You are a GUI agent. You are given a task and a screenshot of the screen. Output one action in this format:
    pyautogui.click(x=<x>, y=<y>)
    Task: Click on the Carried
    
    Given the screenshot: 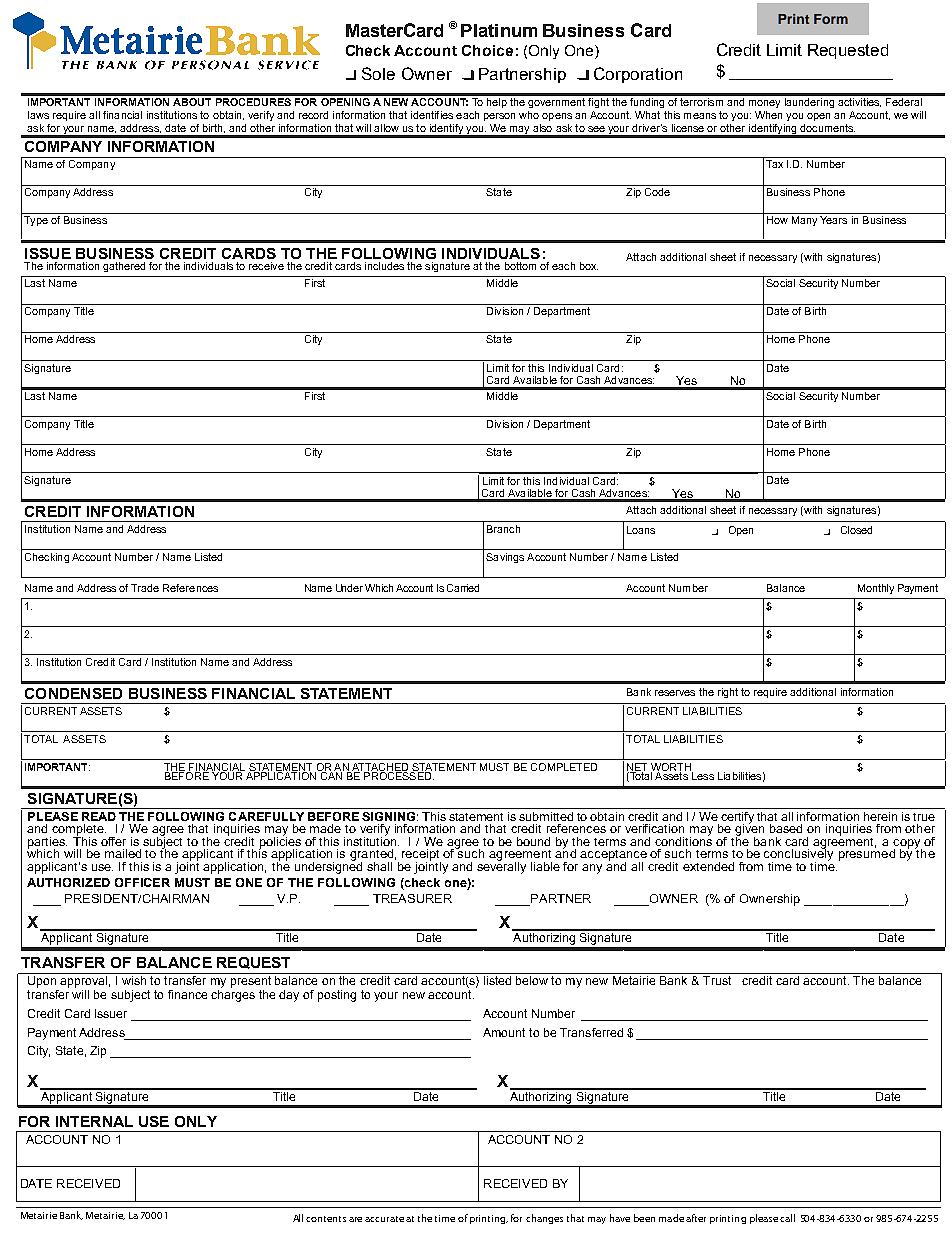 What is the action you would take?
    pyautogui.click(x=463, y=588)
